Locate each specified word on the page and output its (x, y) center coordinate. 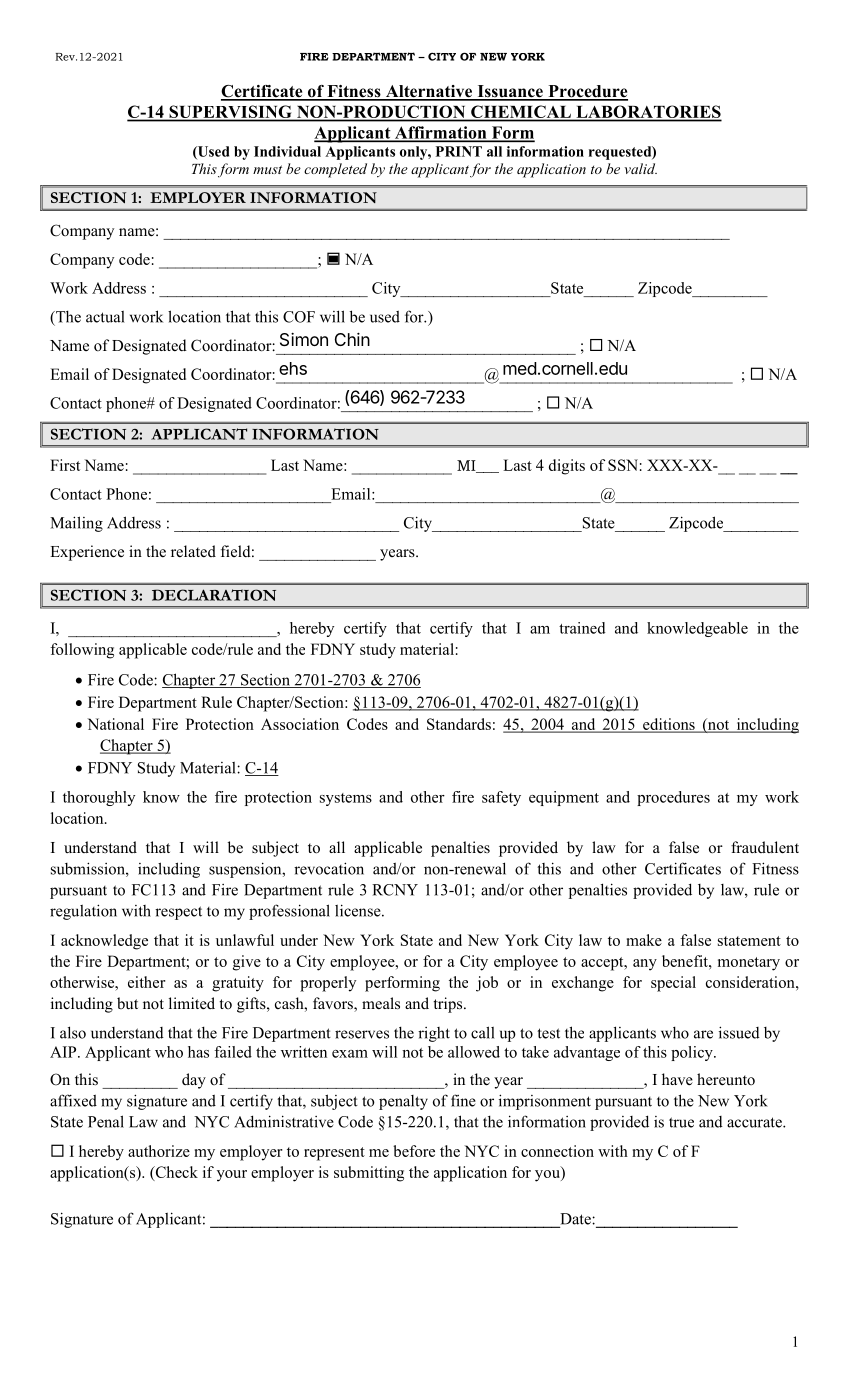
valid (640, 168)
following (82, 651)
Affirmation (441, 133)
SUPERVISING (230, 111)
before (414, 1151)
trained (582, 628)
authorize (159, 1151)
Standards (459, 724)
